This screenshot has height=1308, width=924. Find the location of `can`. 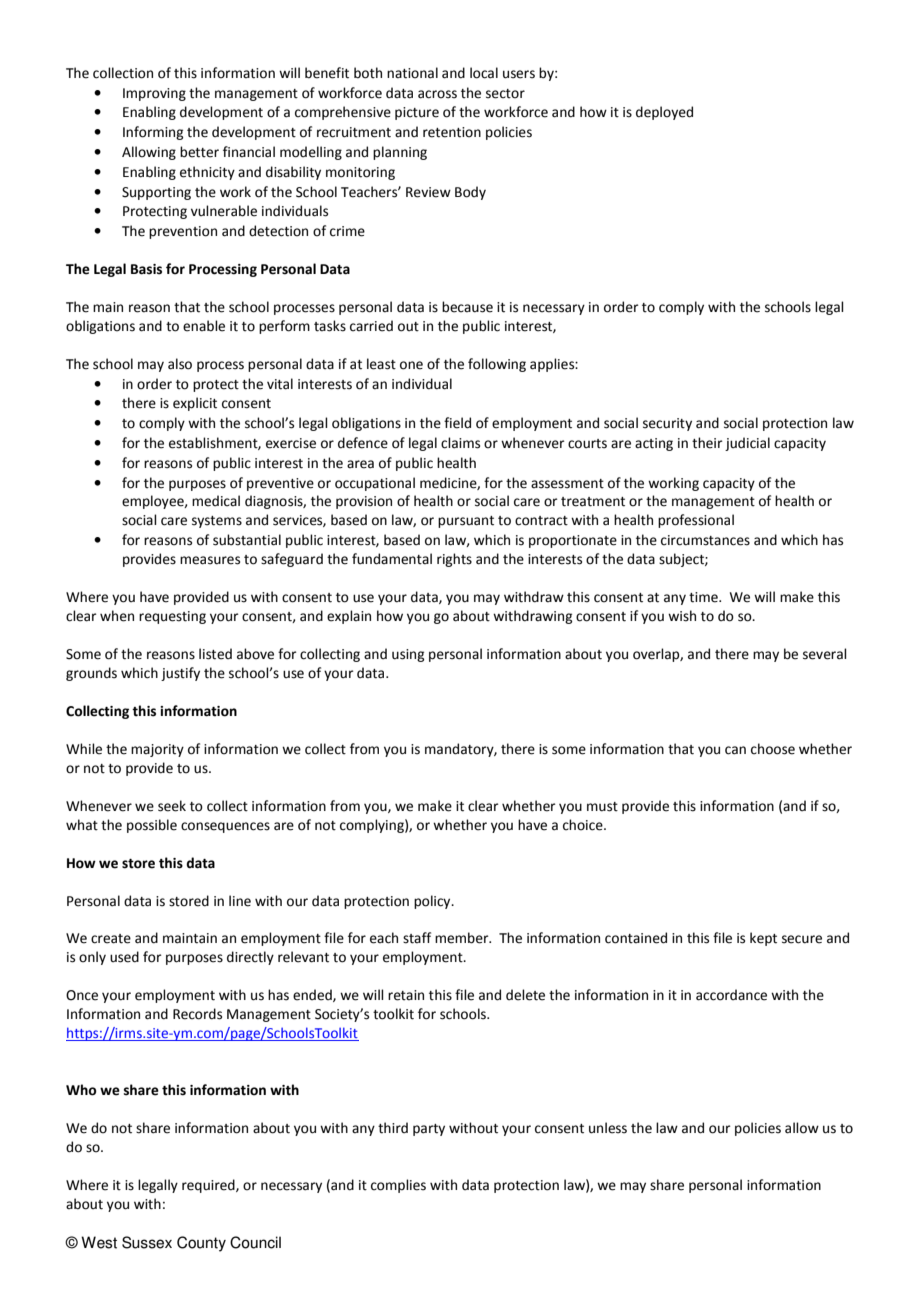

can is located at coordinates (735, 750).
